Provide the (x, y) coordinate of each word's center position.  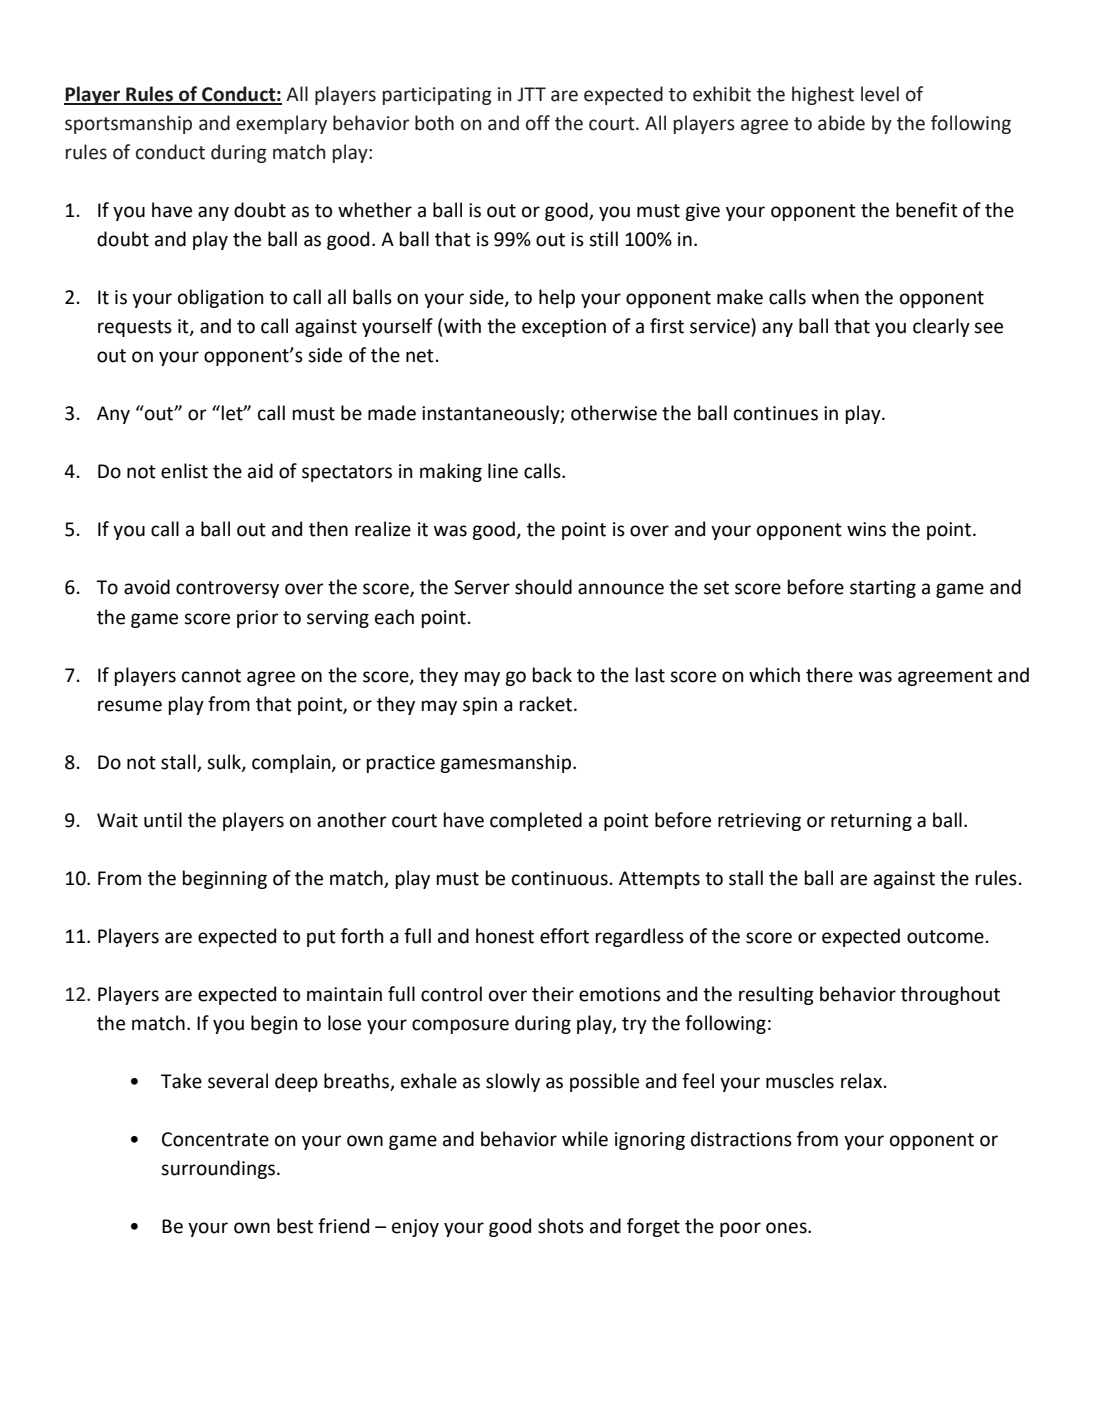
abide (841, 123)
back (552, 675)
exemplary (281, 124)
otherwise (614, 413)
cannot (211, 676)
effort (564, 936)
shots (561, 1226)
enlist (184, 471)
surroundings (219, 1169)
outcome (945, 937)
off (538, 123)
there (829, 675)
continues (776, 413)
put (321, 938)
